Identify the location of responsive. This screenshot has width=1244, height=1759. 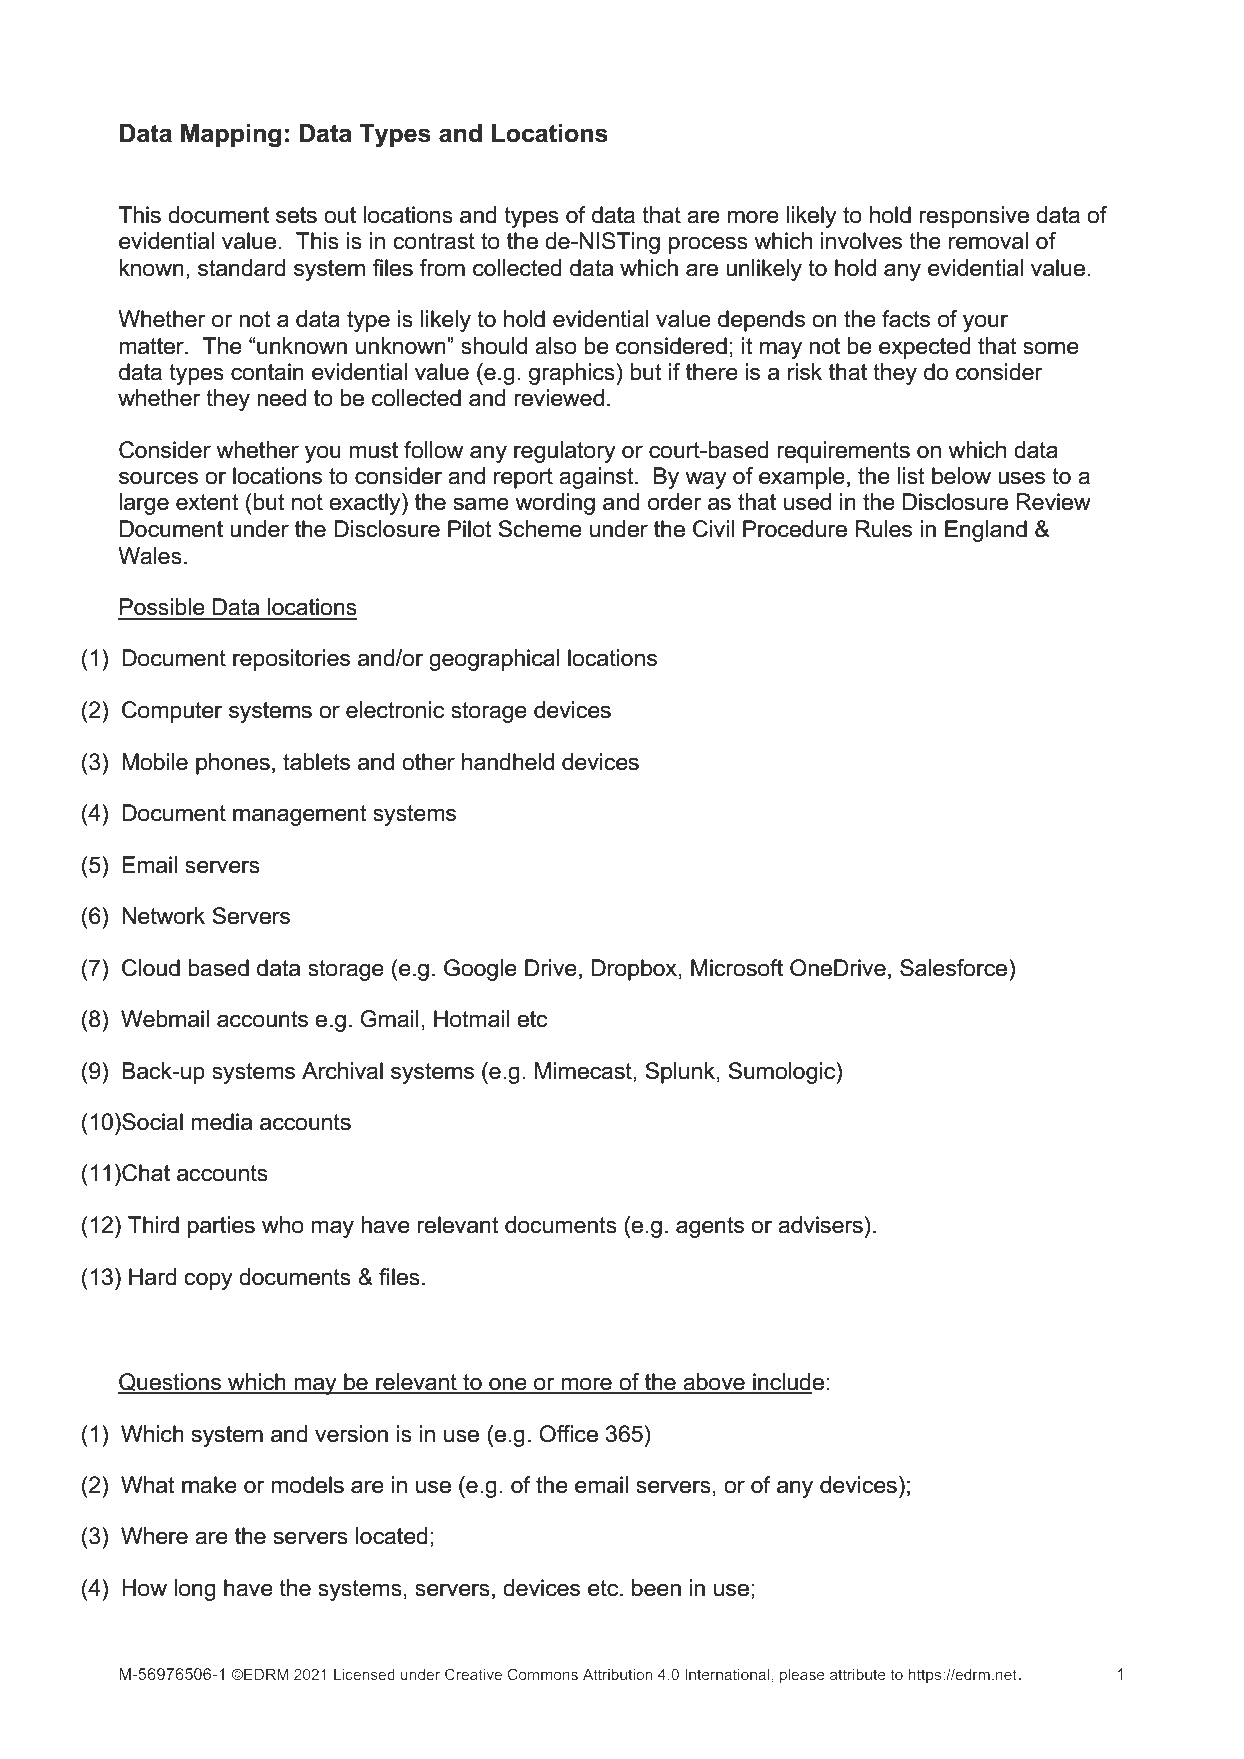
(974, 217).
